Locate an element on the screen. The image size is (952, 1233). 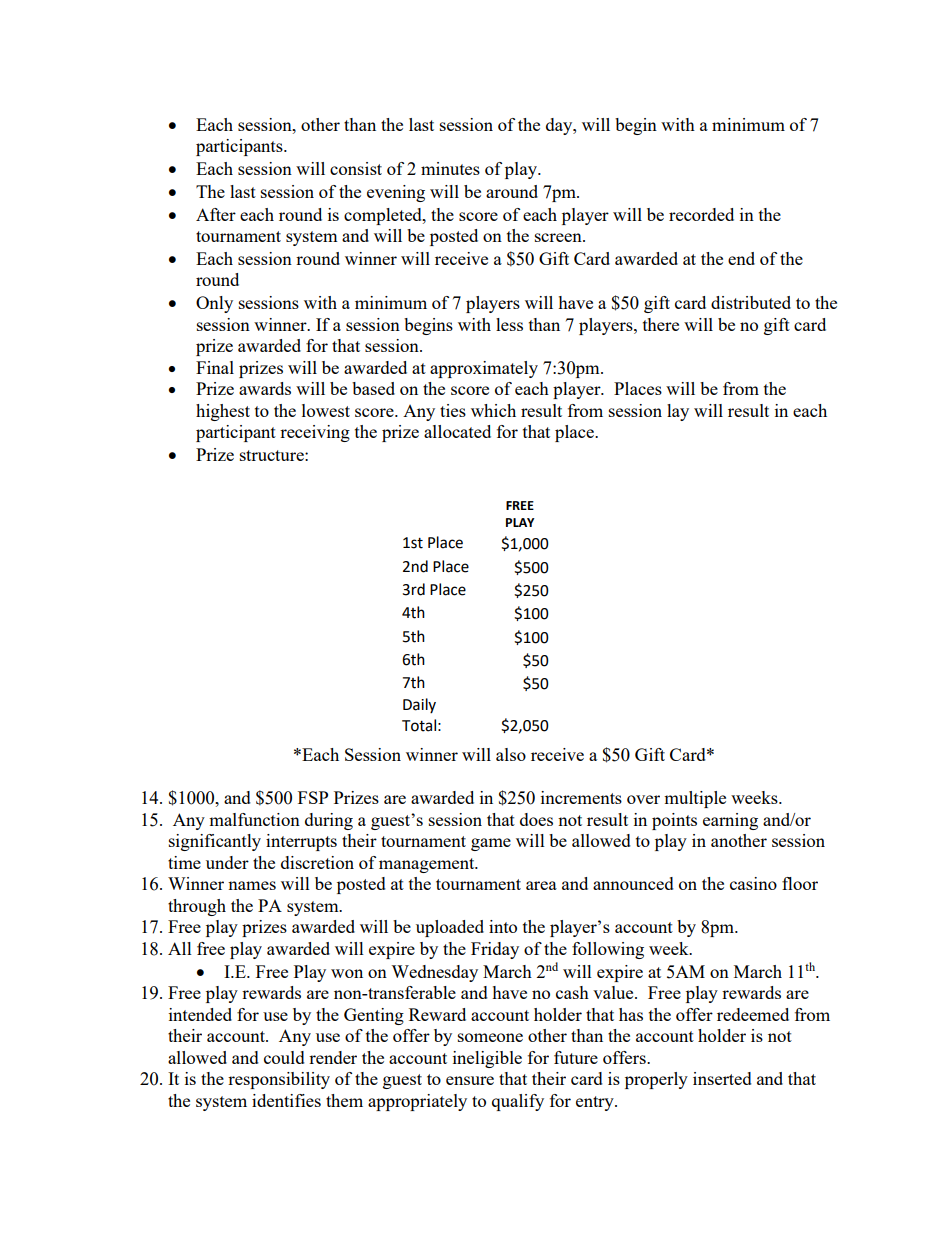
responsibility is located at coordinates (279, 1080).
